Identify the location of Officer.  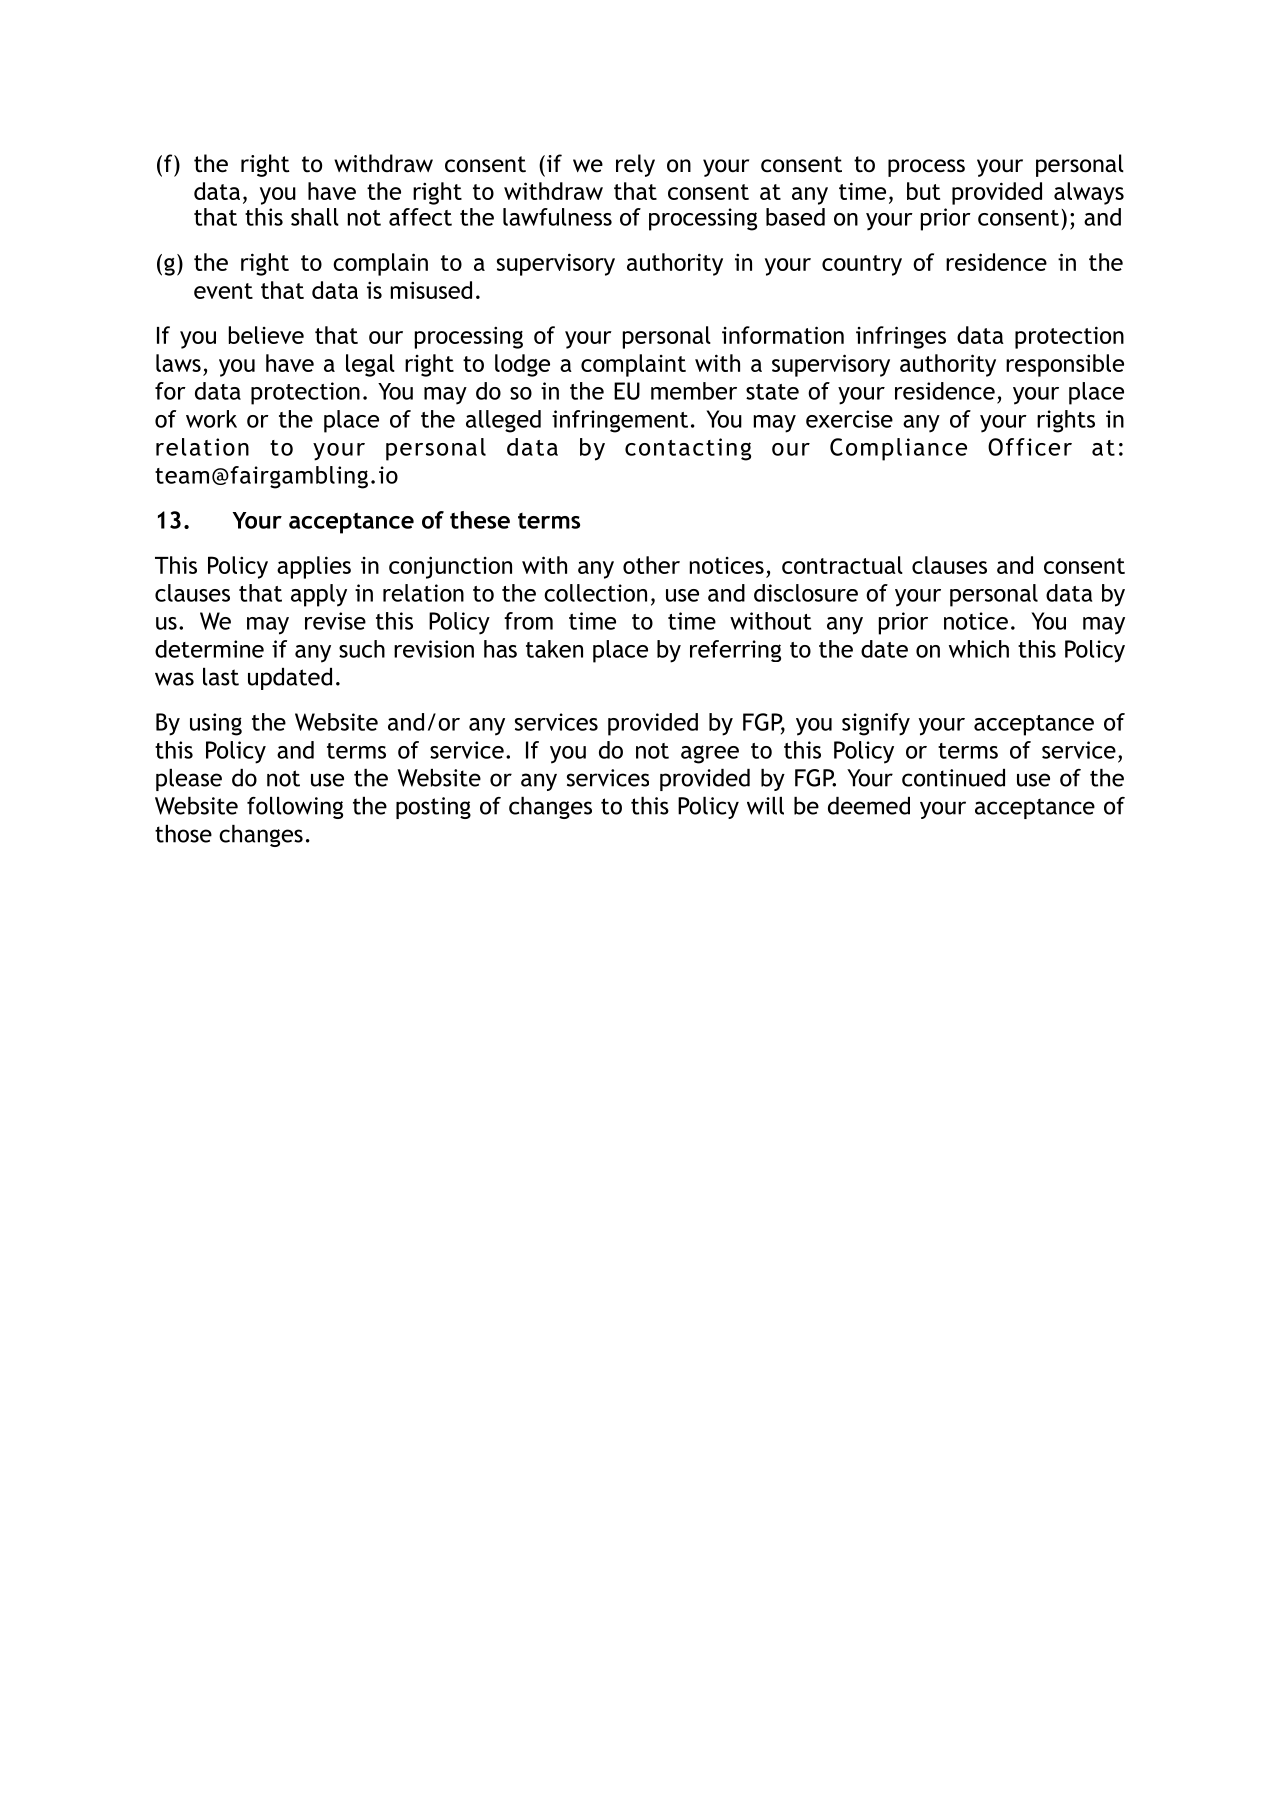
(1030, 447).
